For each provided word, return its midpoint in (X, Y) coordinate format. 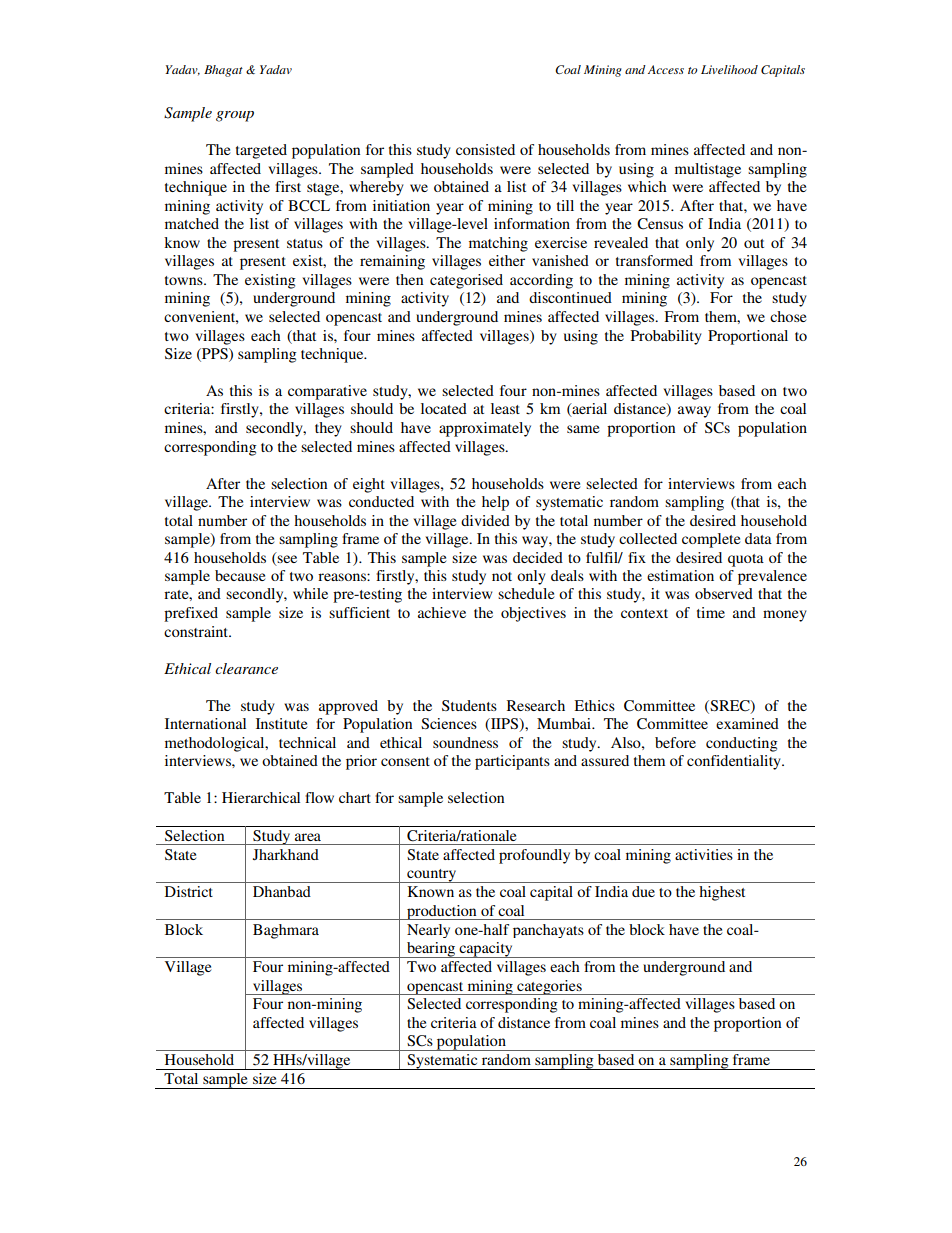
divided (485, 520)
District (189, 891)
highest (722, 893)
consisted (485, 149)
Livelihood (729, 69)
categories (549, 987)
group (235, 116)
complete (711, 540)
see (287, 559)
